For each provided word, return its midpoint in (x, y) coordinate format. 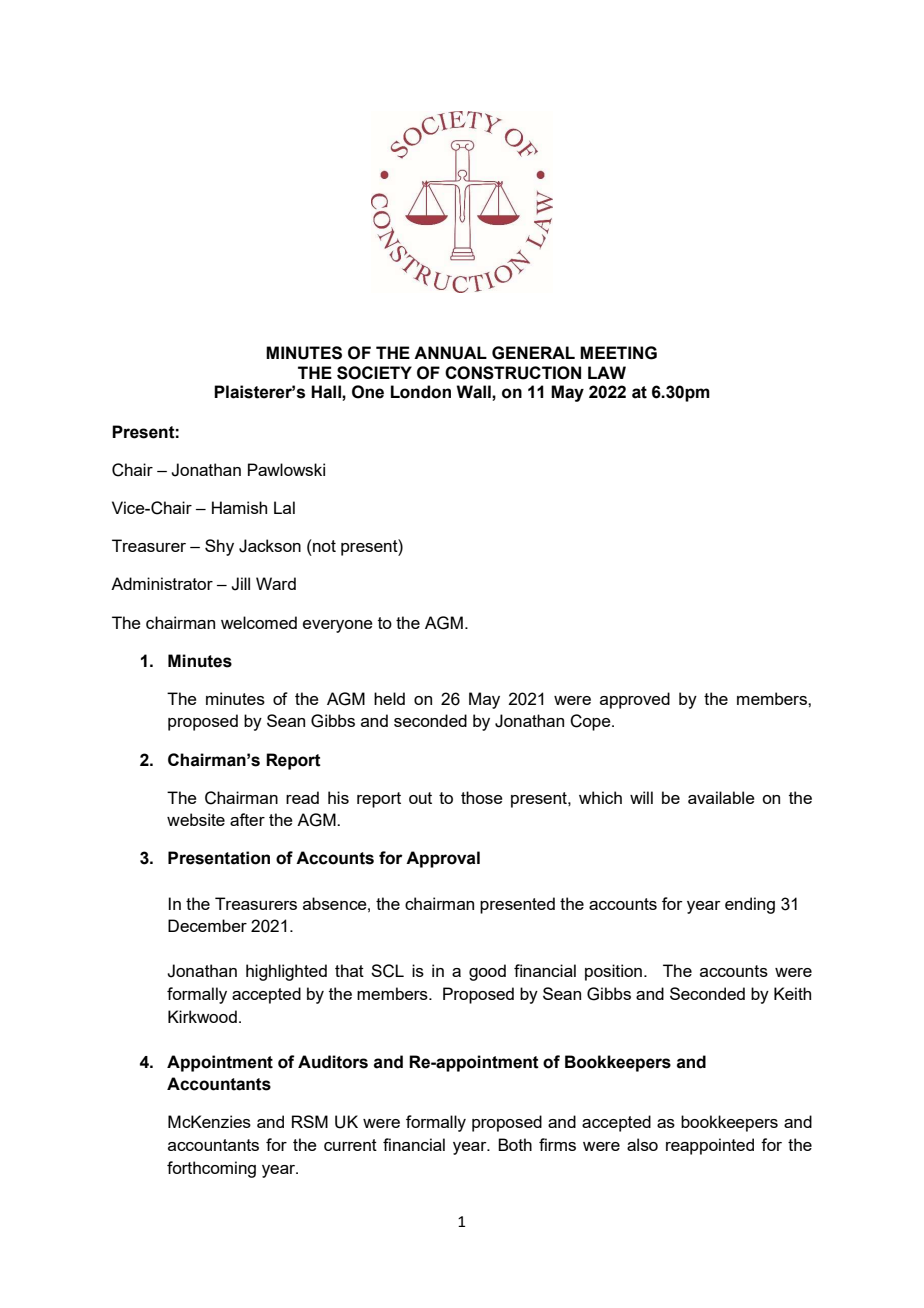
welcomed (259, 622)
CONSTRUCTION (513, 373)
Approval (443, 859)
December (207, 925)
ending (750, 905)
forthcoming (211, 1169)
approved (635, 700)
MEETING (618, 353)
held (389, 698)
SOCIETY (374, 373)
